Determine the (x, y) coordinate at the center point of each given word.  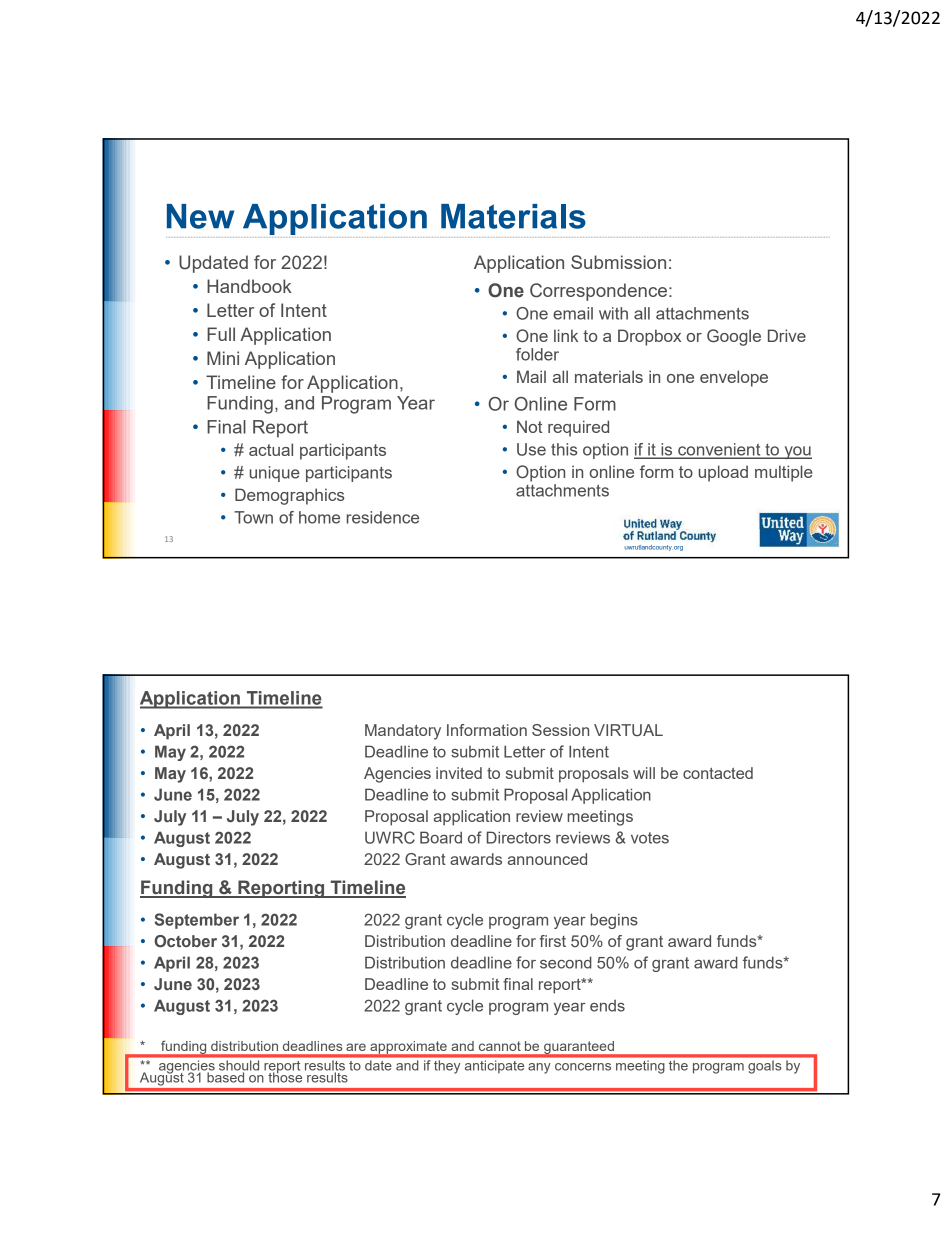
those (285, 1076)
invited (459, 773)
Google (734, 337)
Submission (618, 262)
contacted (718, 773)
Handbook (249, 286)
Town (253, 517)
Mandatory (403, 732)
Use (531, 449)
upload (723, 473)
